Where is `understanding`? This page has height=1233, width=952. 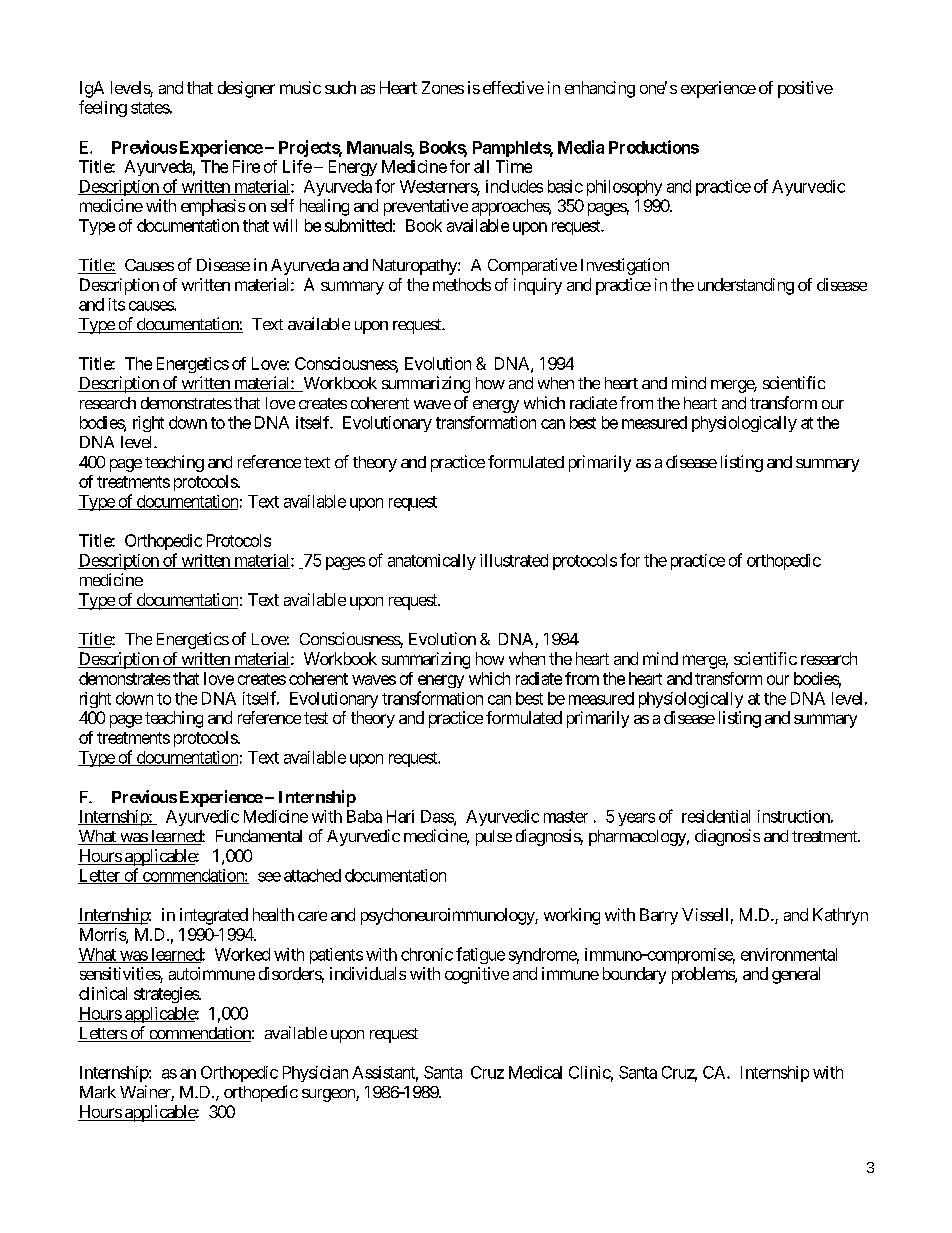 understanding is located at coordinates (746, 286).
